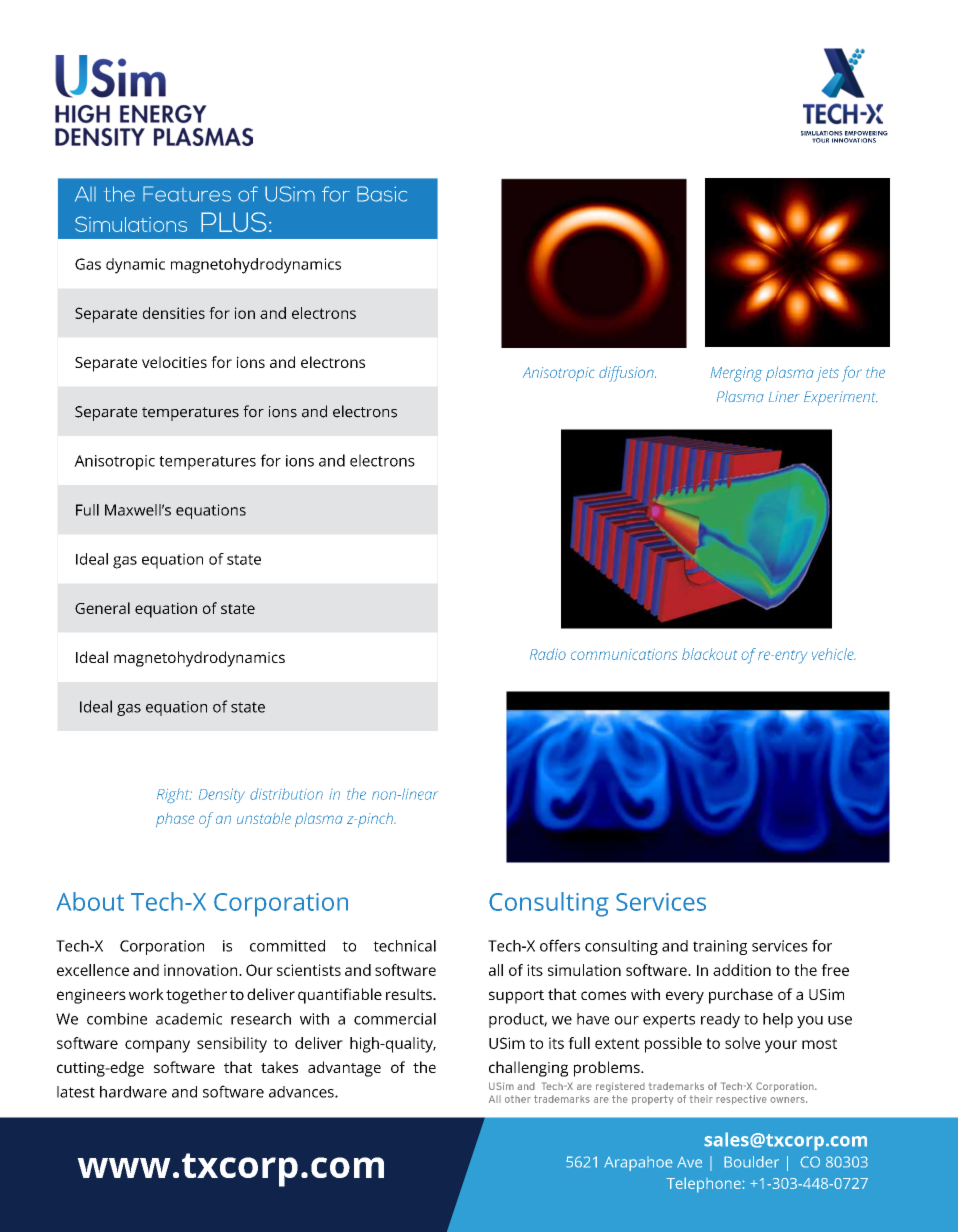 The image size is (958, 1232). I want to click on About, so click(90, 901).
